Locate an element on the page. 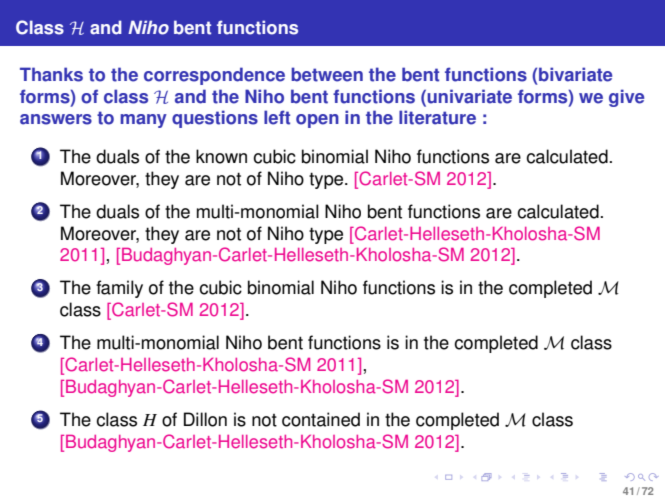 The width and height of the image is (665, 499). contained is located at coordinates (321, 419).
